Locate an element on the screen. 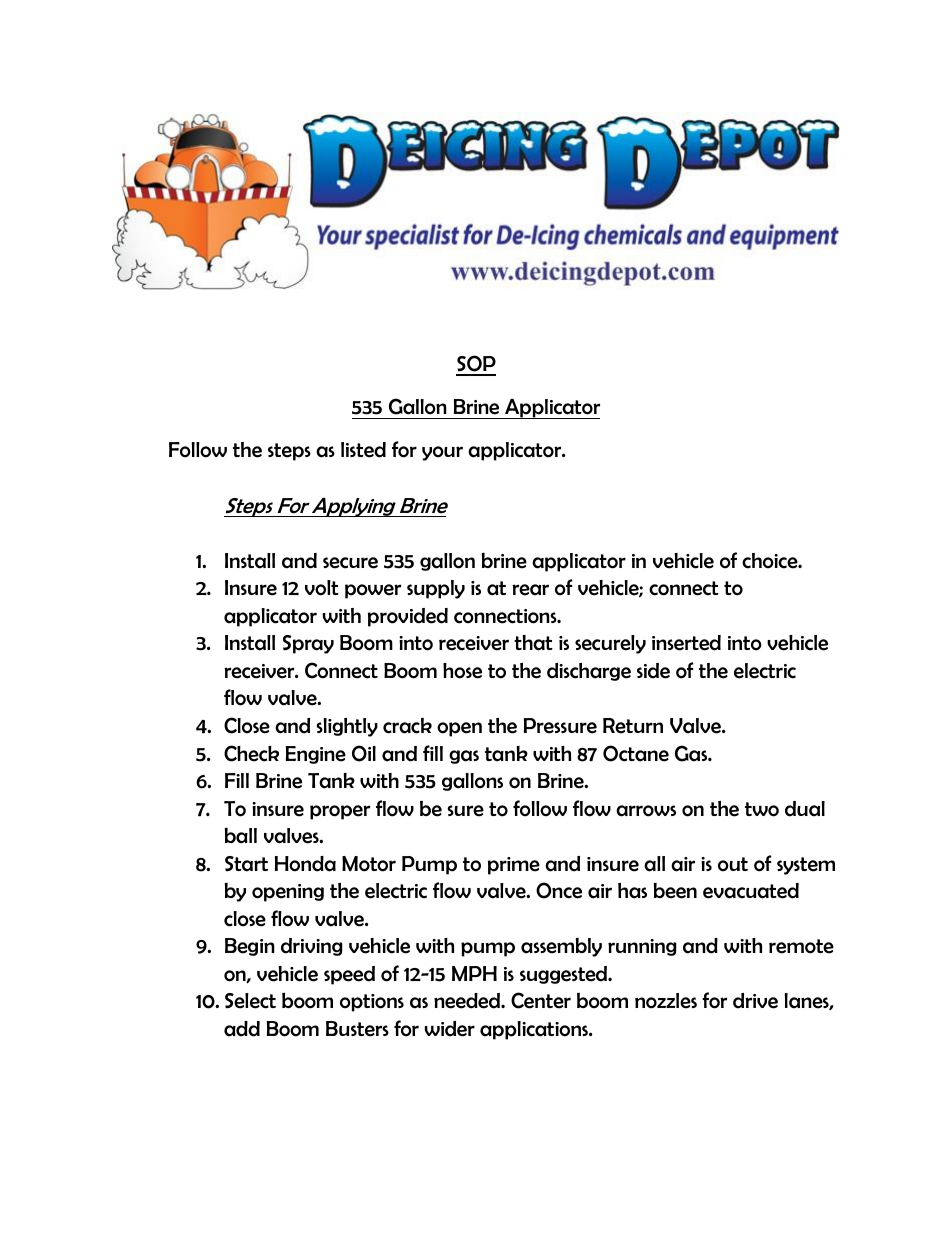  Octane is located at coordinates (636, 753).
